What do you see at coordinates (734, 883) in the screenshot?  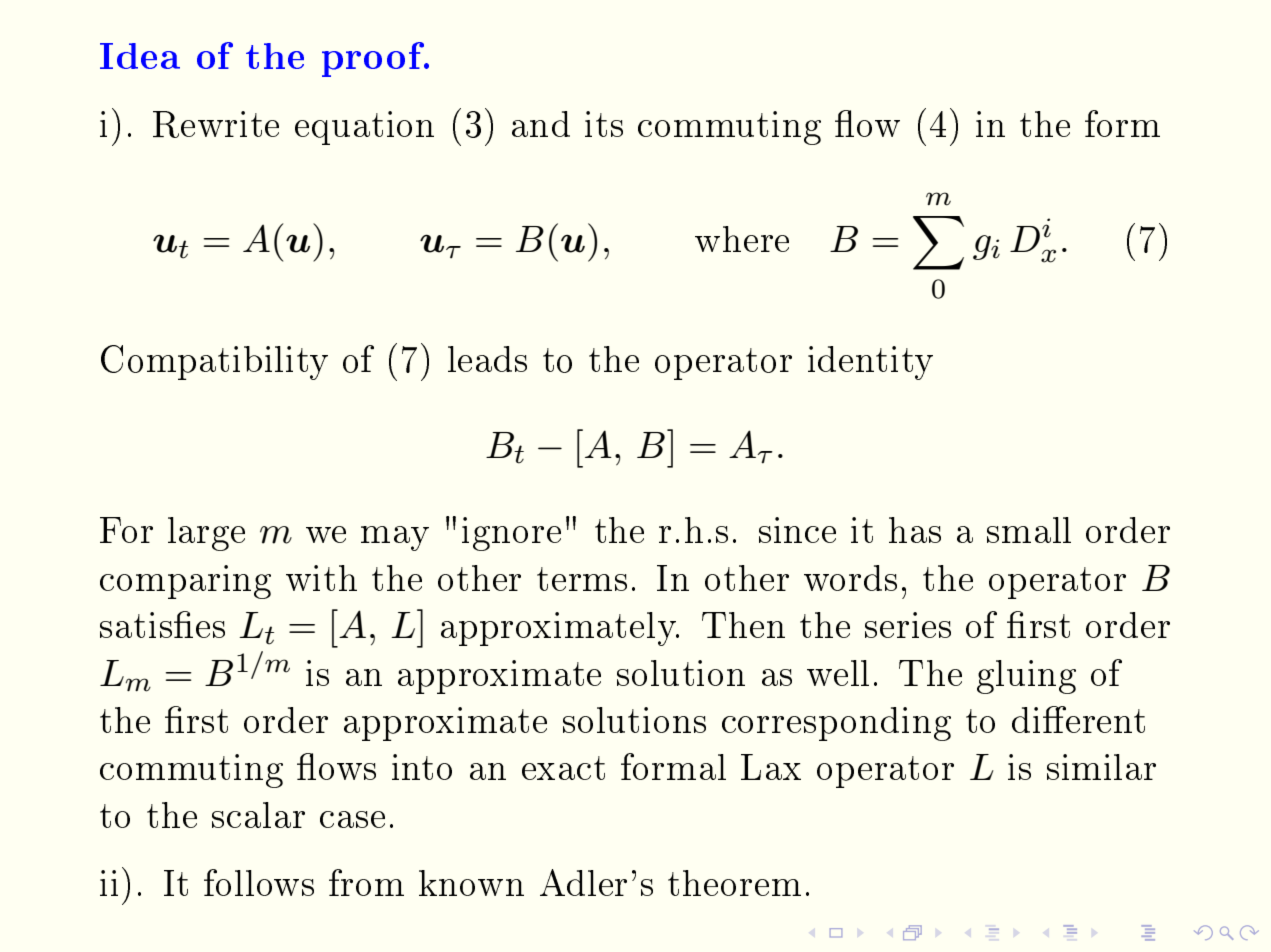 I see `theorem` at bounding box center [734, 883].
